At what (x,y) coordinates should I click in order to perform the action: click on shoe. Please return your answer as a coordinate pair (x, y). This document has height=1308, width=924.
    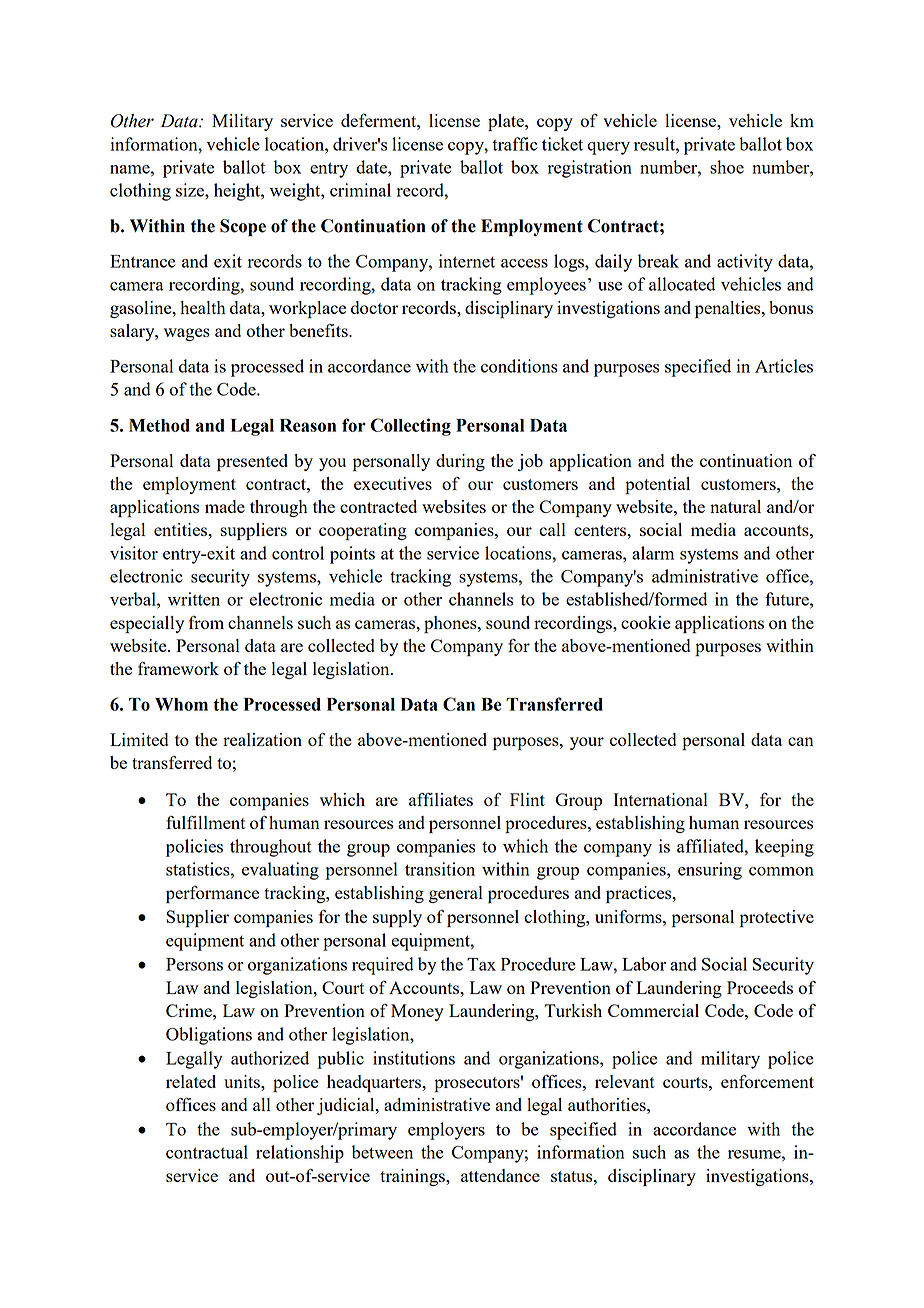
    Looking at the image, I should click on (727, 167).
